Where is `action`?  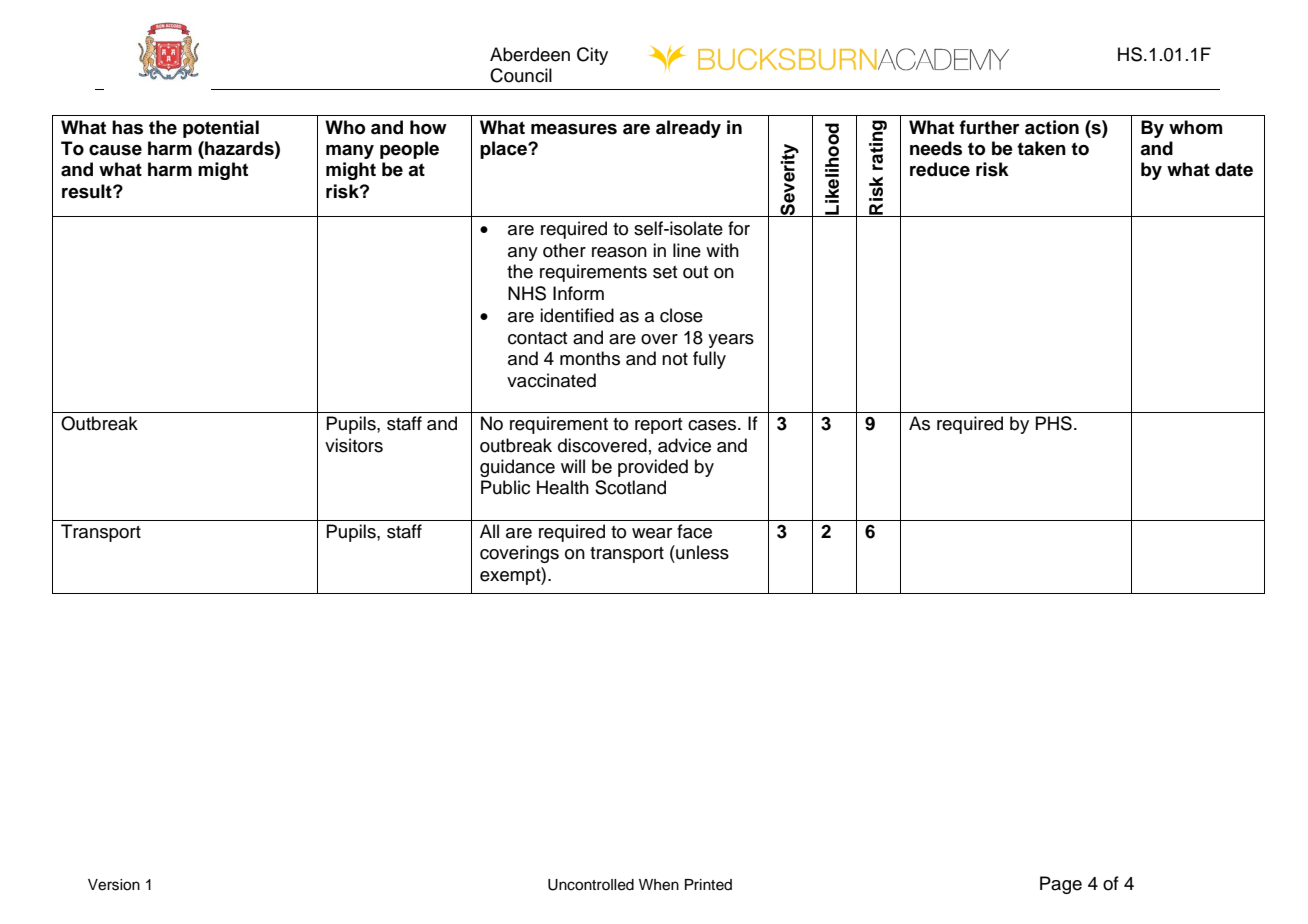 action is located at coordinates (1052, 127).
